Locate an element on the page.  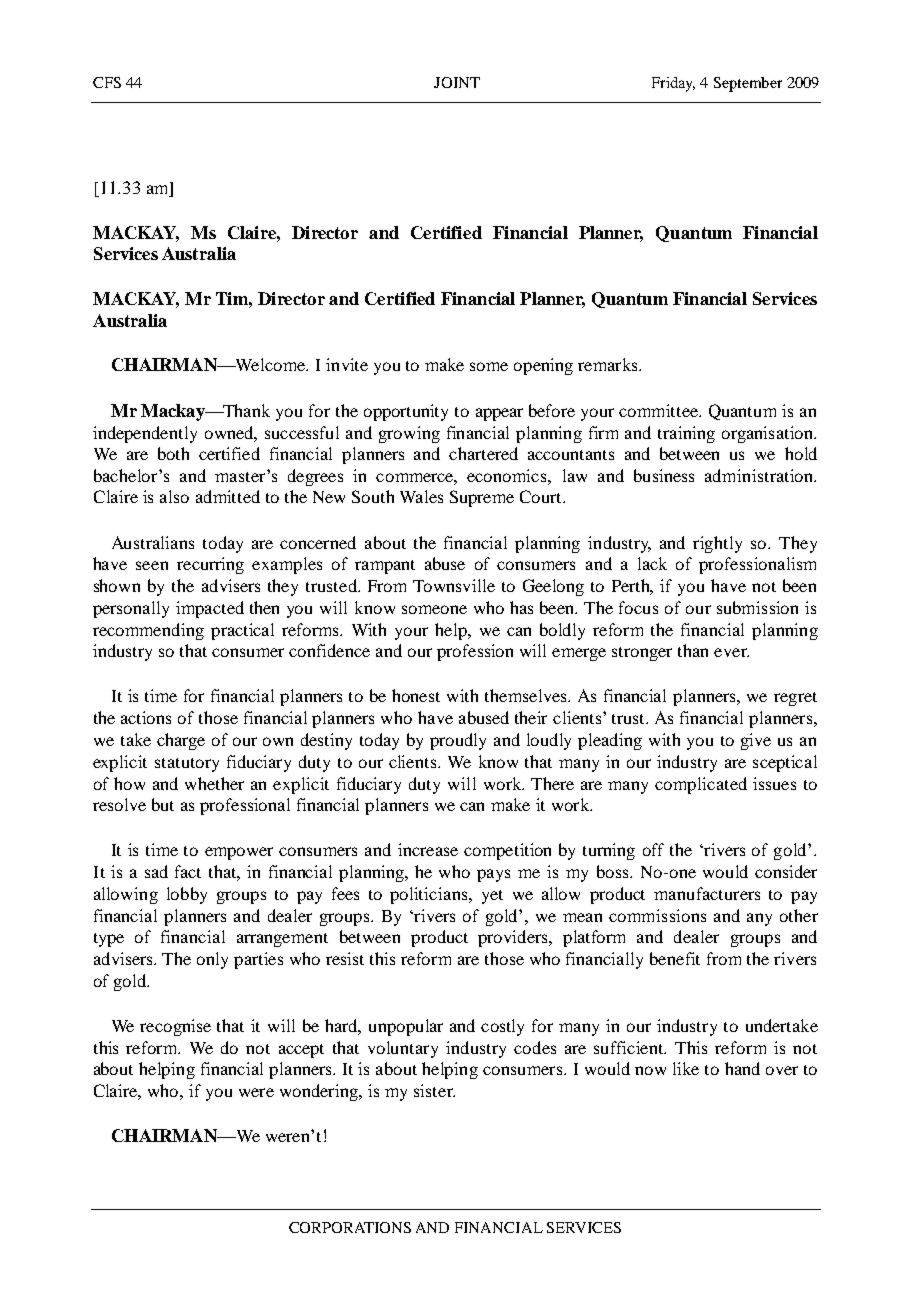
honest is located at coordinates (416, 695).
